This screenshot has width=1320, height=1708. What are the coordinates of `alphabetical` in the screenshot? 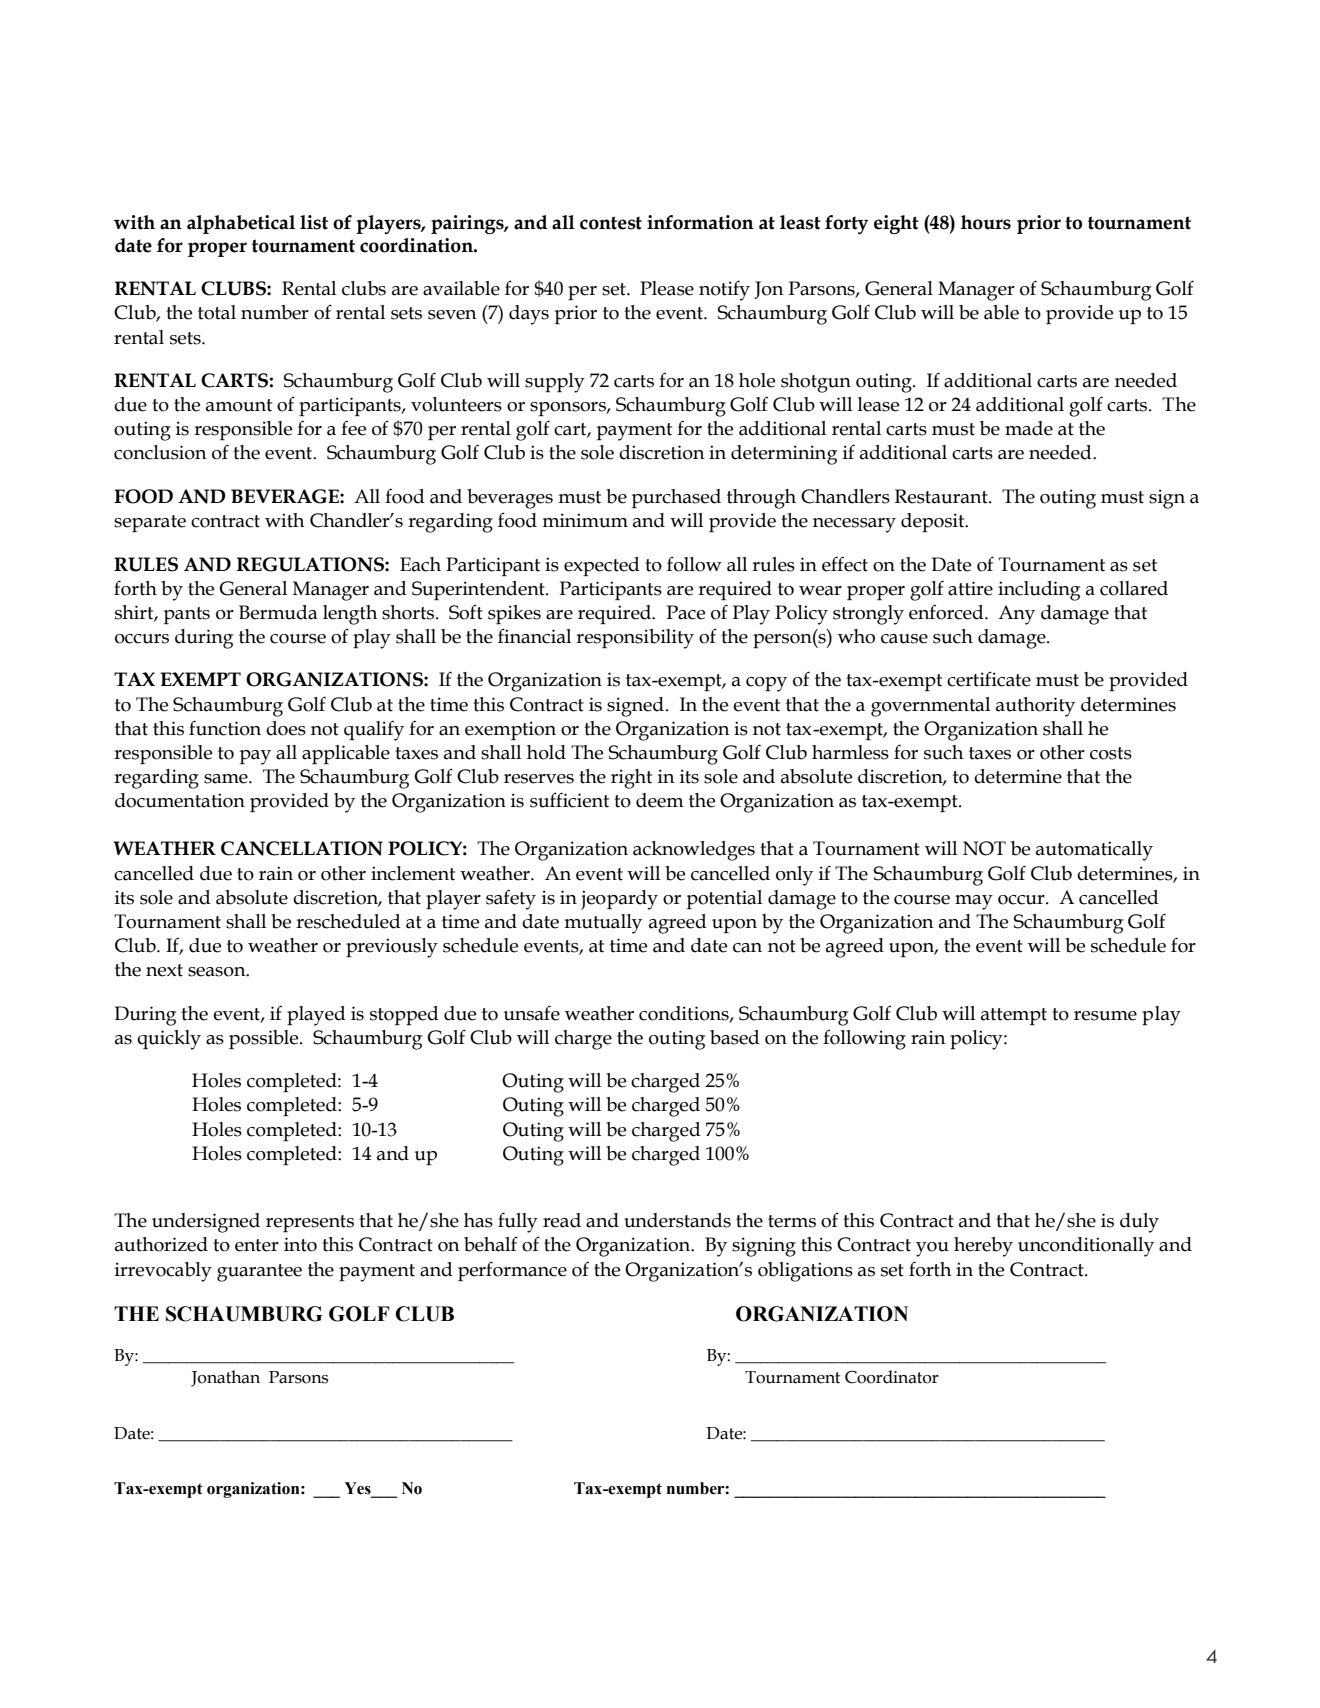 It's located at (241, 224).
